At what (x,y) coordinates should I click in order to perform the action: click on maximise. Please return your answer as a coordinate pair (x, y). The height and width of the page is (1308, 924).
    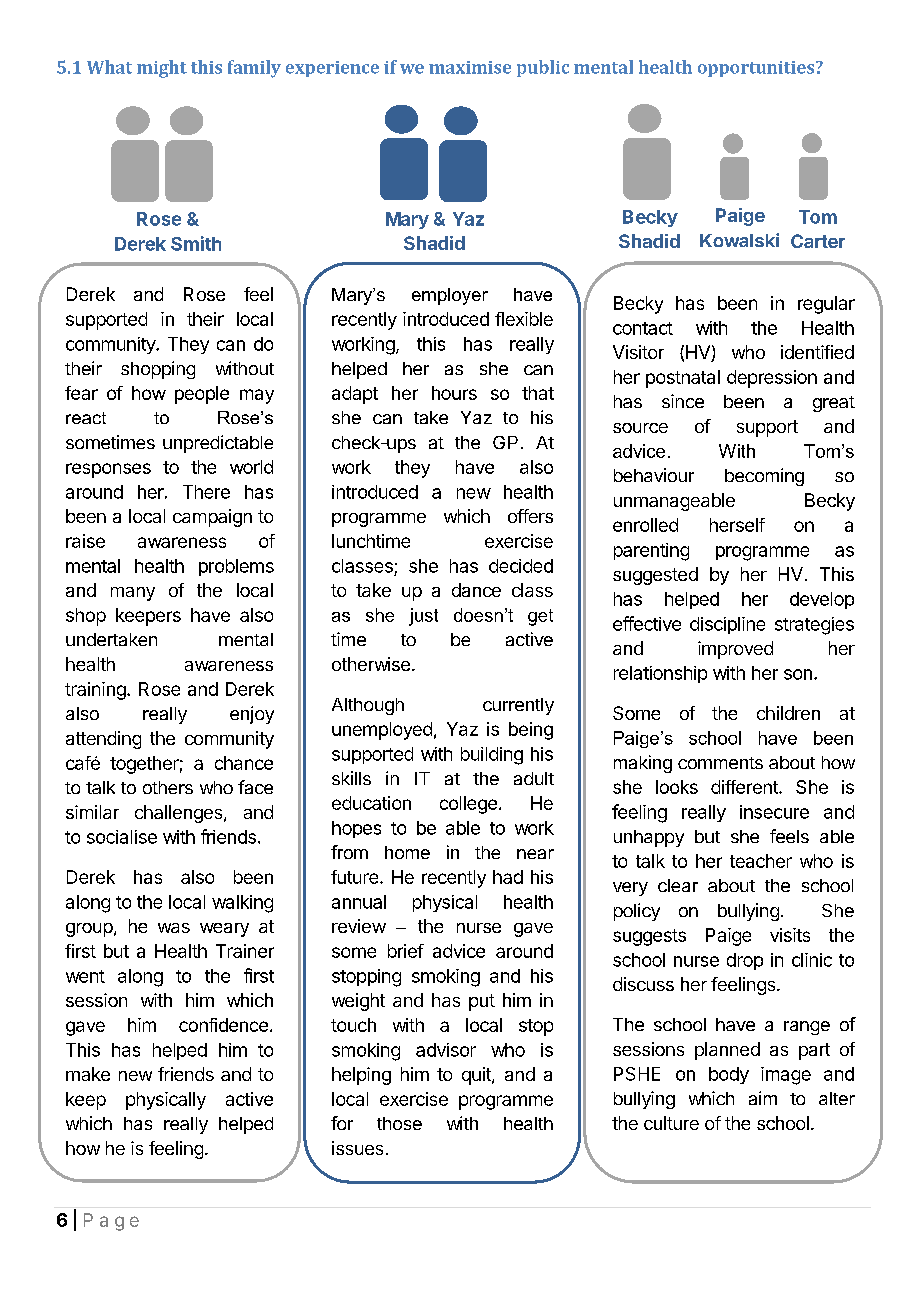
    Looking at the image, I should click on (470, 67).
